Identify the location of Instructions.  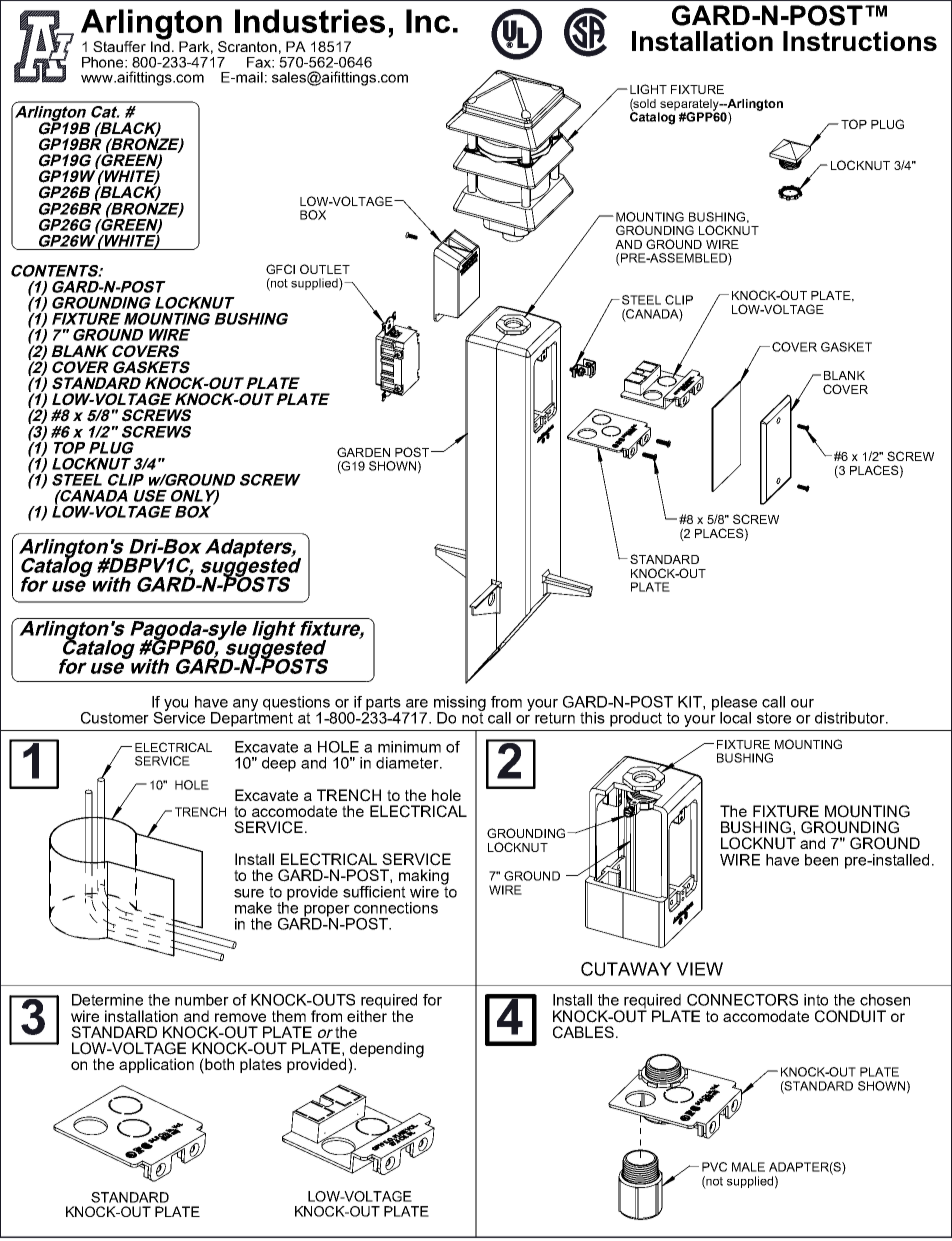
(860, 41).
